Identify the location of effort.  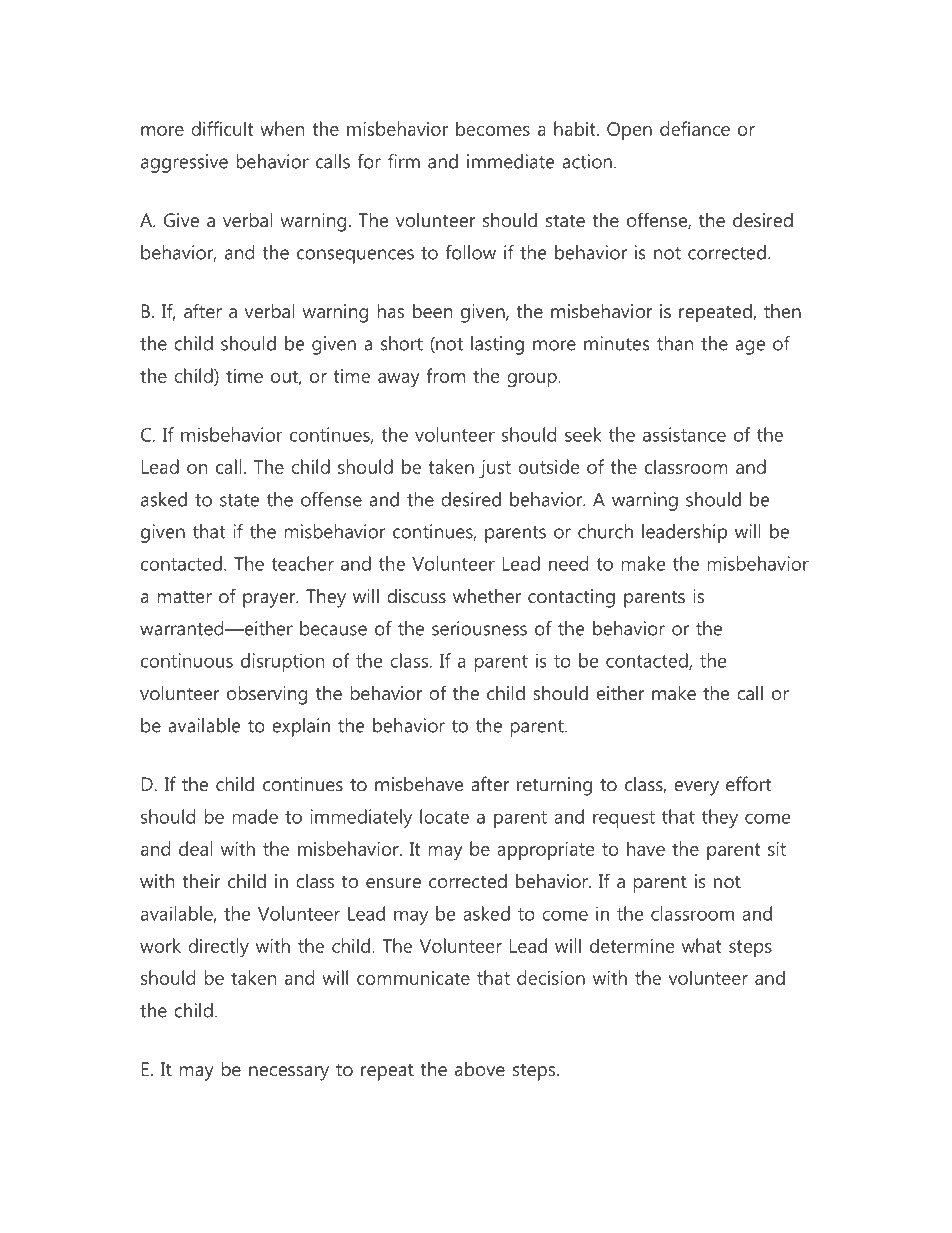
(748, 783).
